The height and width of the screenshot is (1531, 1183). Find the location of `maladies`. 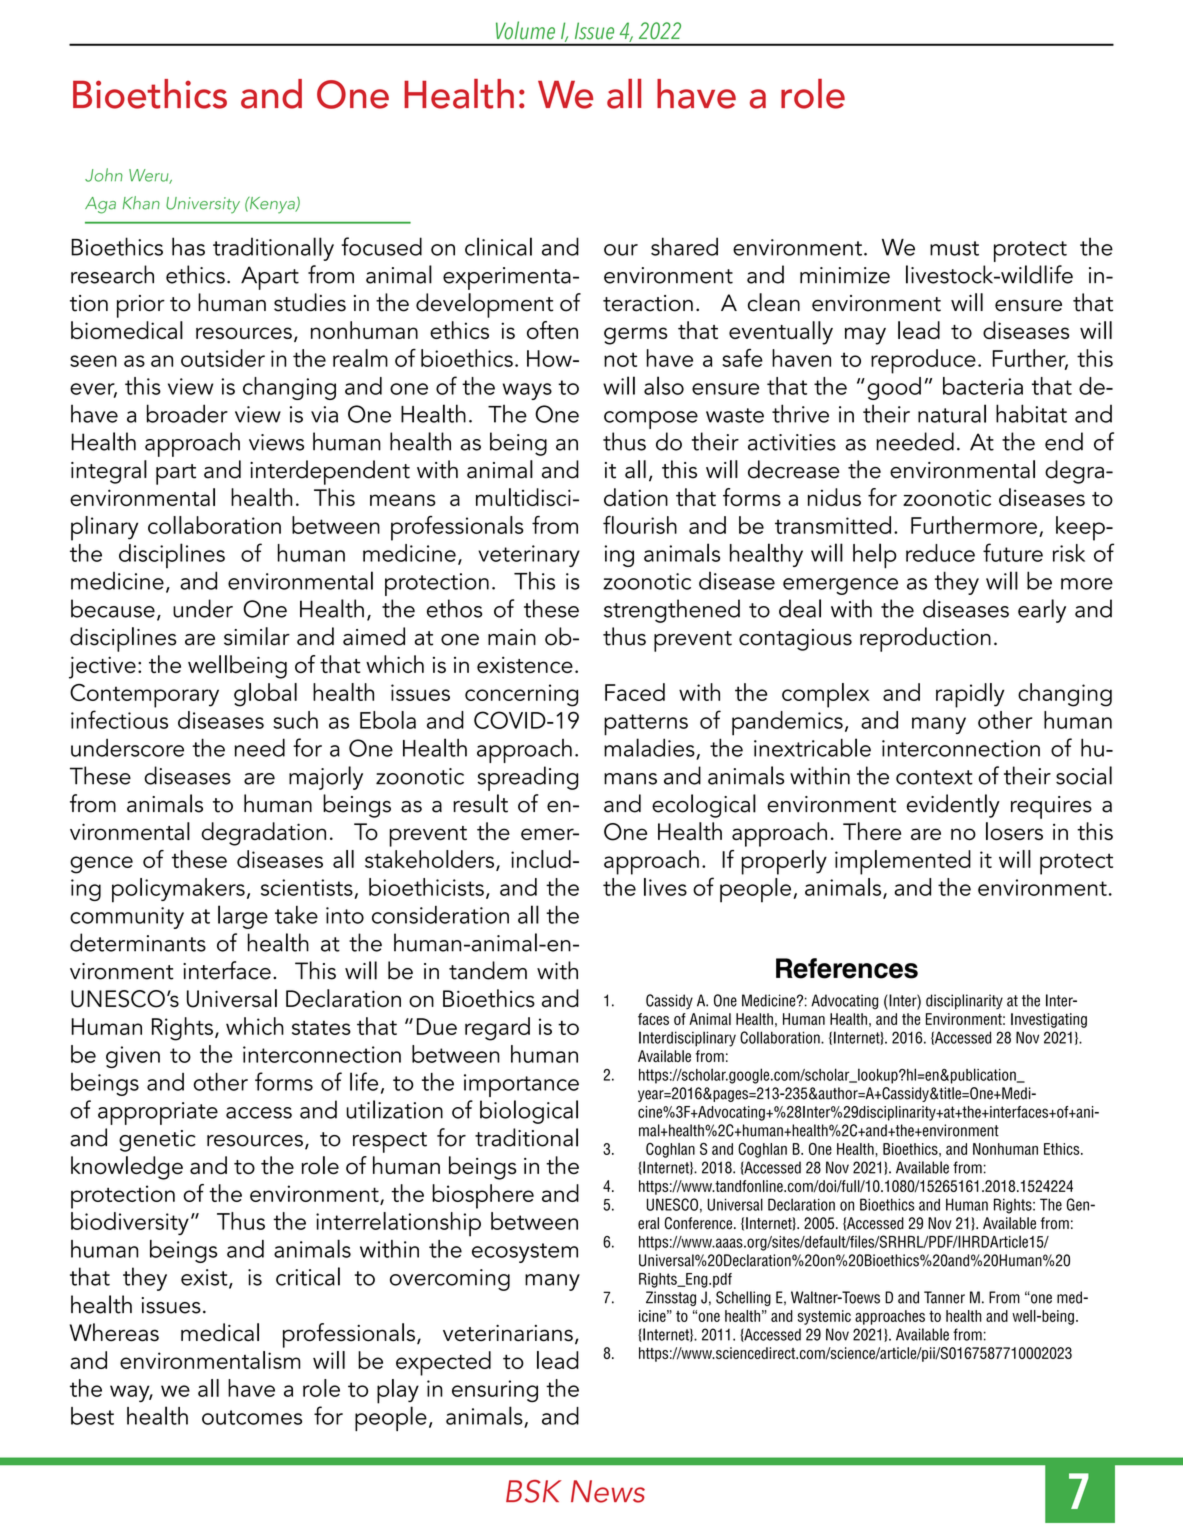

maladies is located at coordinates (650, 748).
